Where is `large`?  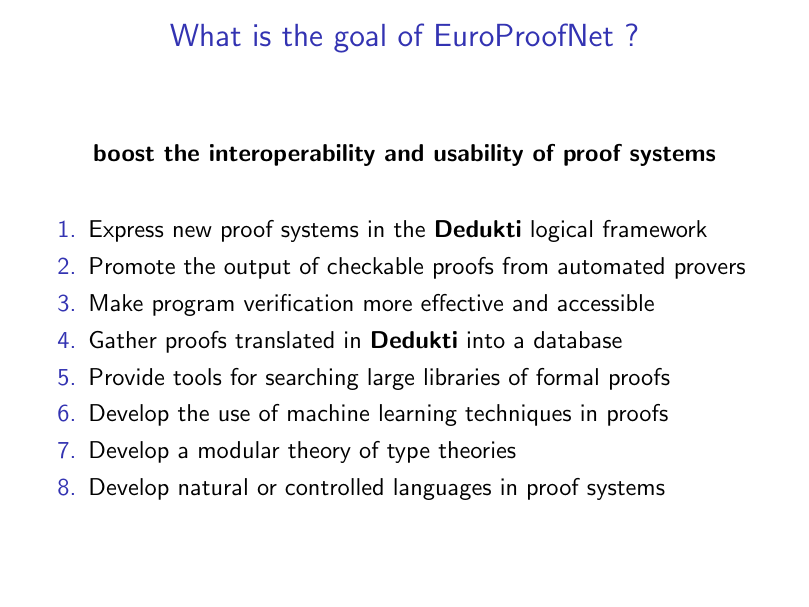 large is located at coordinates (391, 379).
